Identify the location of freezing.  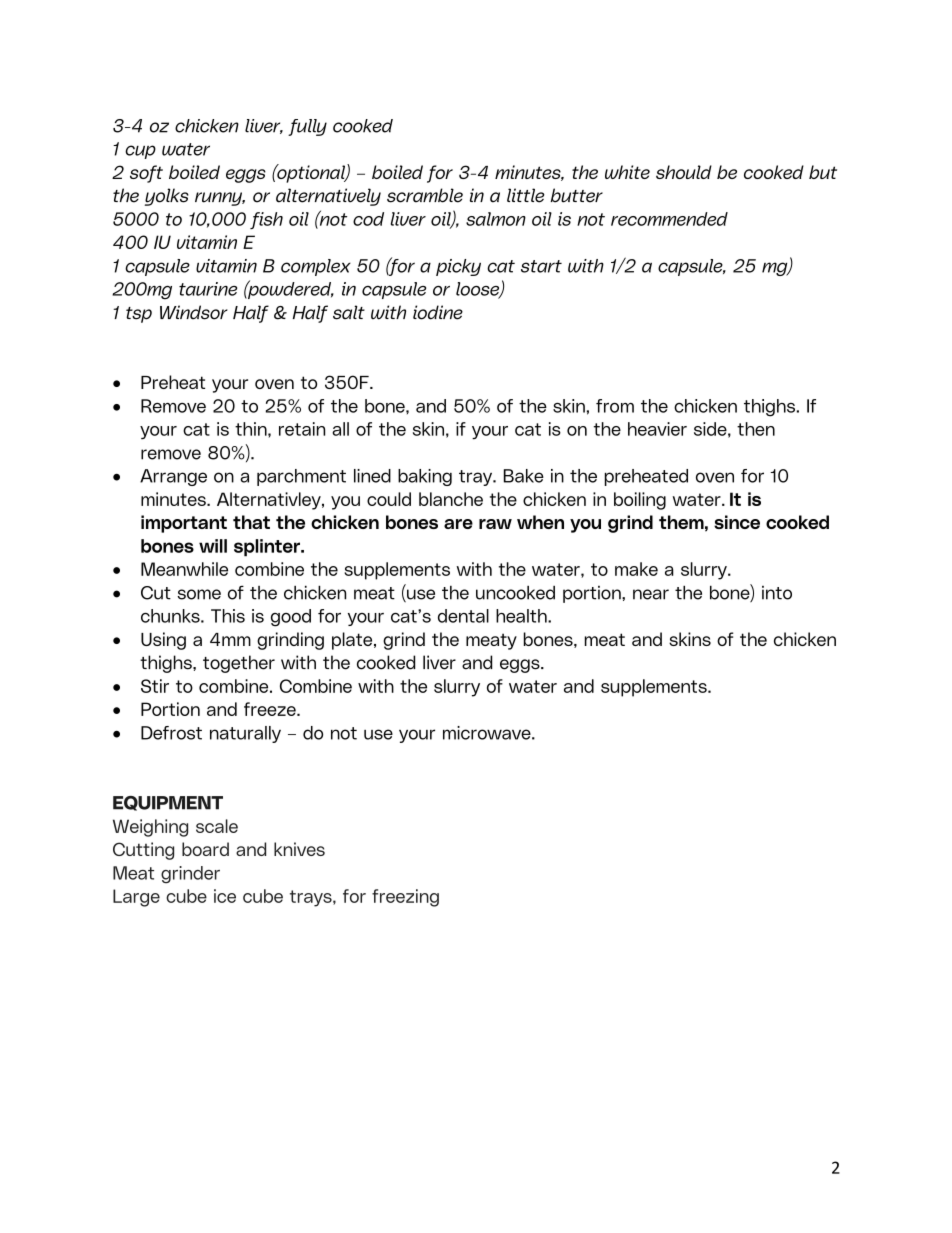
(405, 898).
